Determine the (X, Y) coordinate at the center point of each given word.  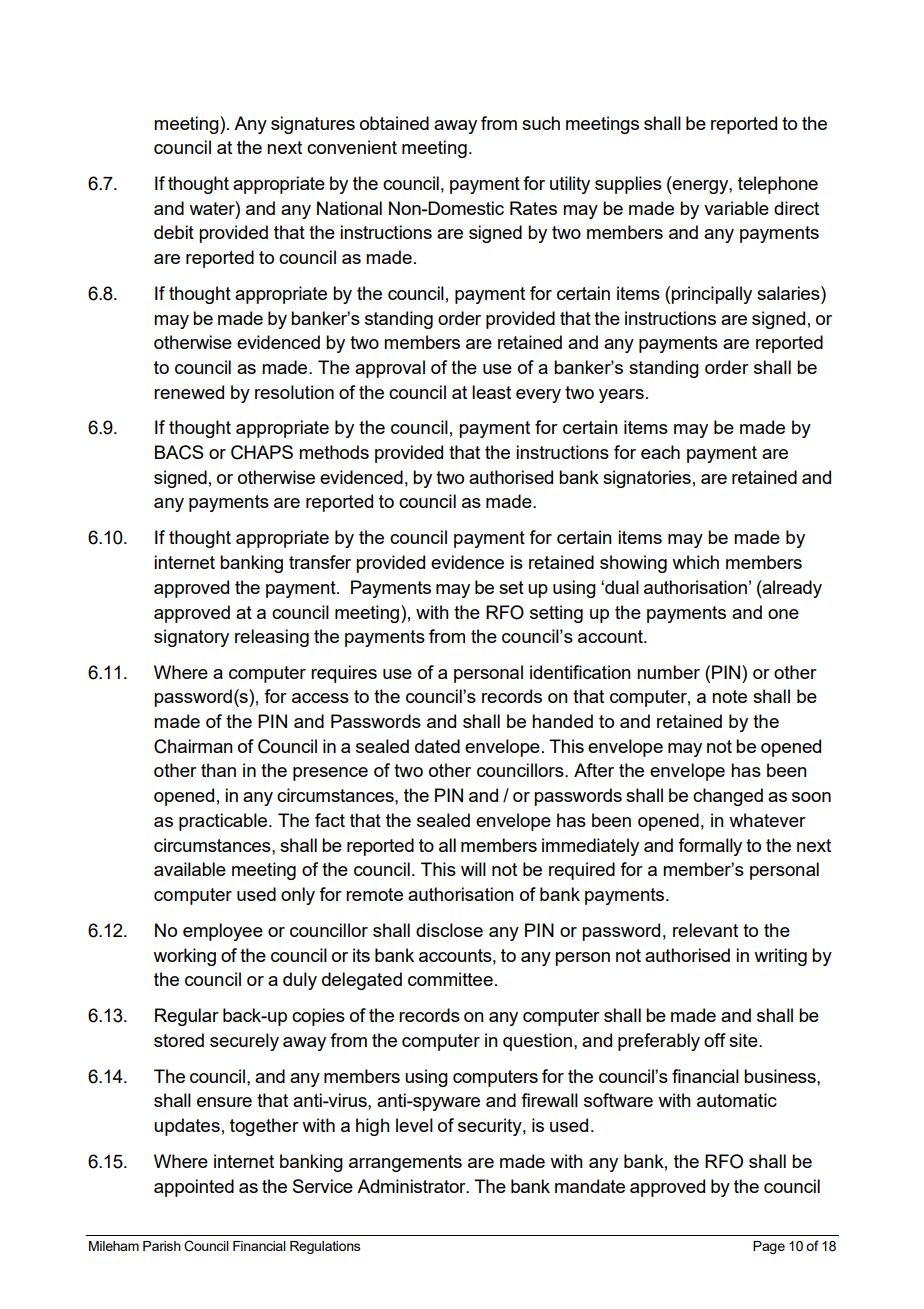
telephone (778, 185)
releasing (272, 638)
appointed (194, 1188)
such (541, 123)
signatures (313, 125)
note (729, 696)
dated (437, 746)
